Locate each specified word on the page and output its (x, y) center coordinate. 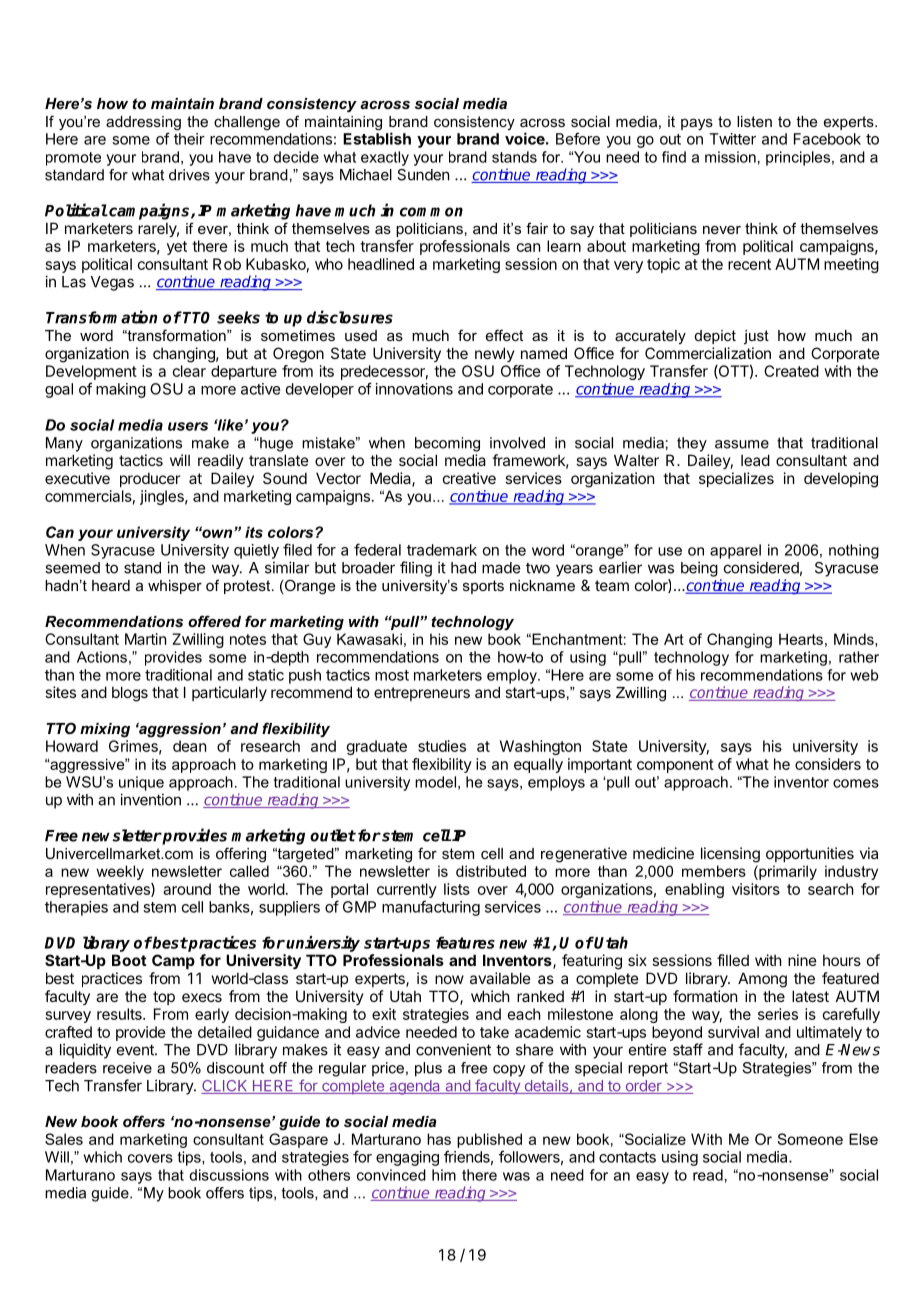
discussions (229, 1175)
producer (150, 479)
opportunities (810, 854)
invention (150, 799)
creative (469, 478)
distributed (491, 871)
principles (798, 158)
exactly (385, 158)
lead (755, 460)
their (189, 139)
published (489, 1140)
